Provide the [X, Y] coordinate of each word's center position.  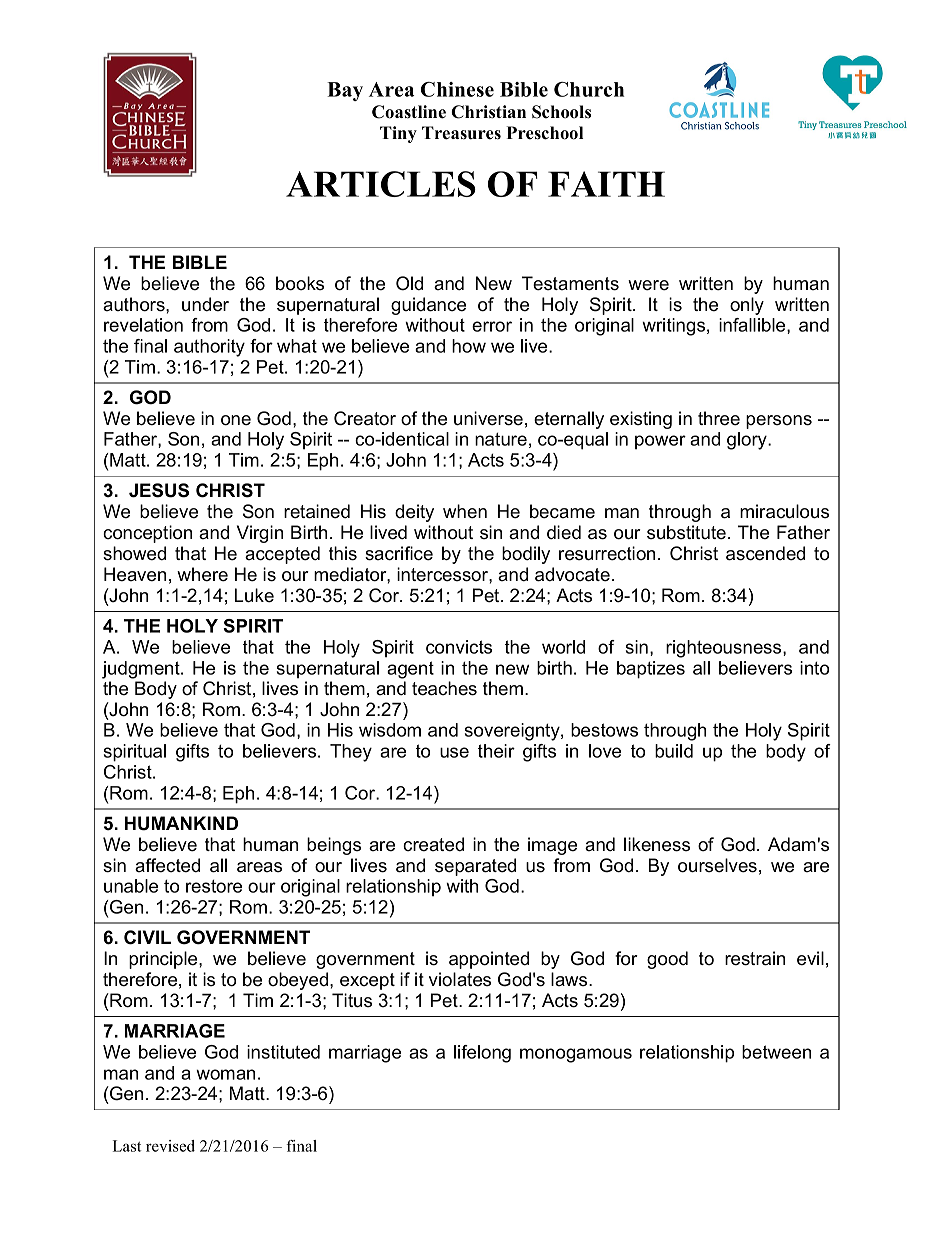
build [674, 751]
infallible [753, 326]
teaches [444, 688]
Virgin [260, 534]
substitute [686, 532]
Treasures [461, 133]
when [465, 511]
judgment [142, 670]
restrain [755, 958]
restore [214, 886]
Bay [345, 91]
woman [225, 1074]
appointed [489, 960]
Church [589, 89]
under [205, 304]
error [492, 326]
